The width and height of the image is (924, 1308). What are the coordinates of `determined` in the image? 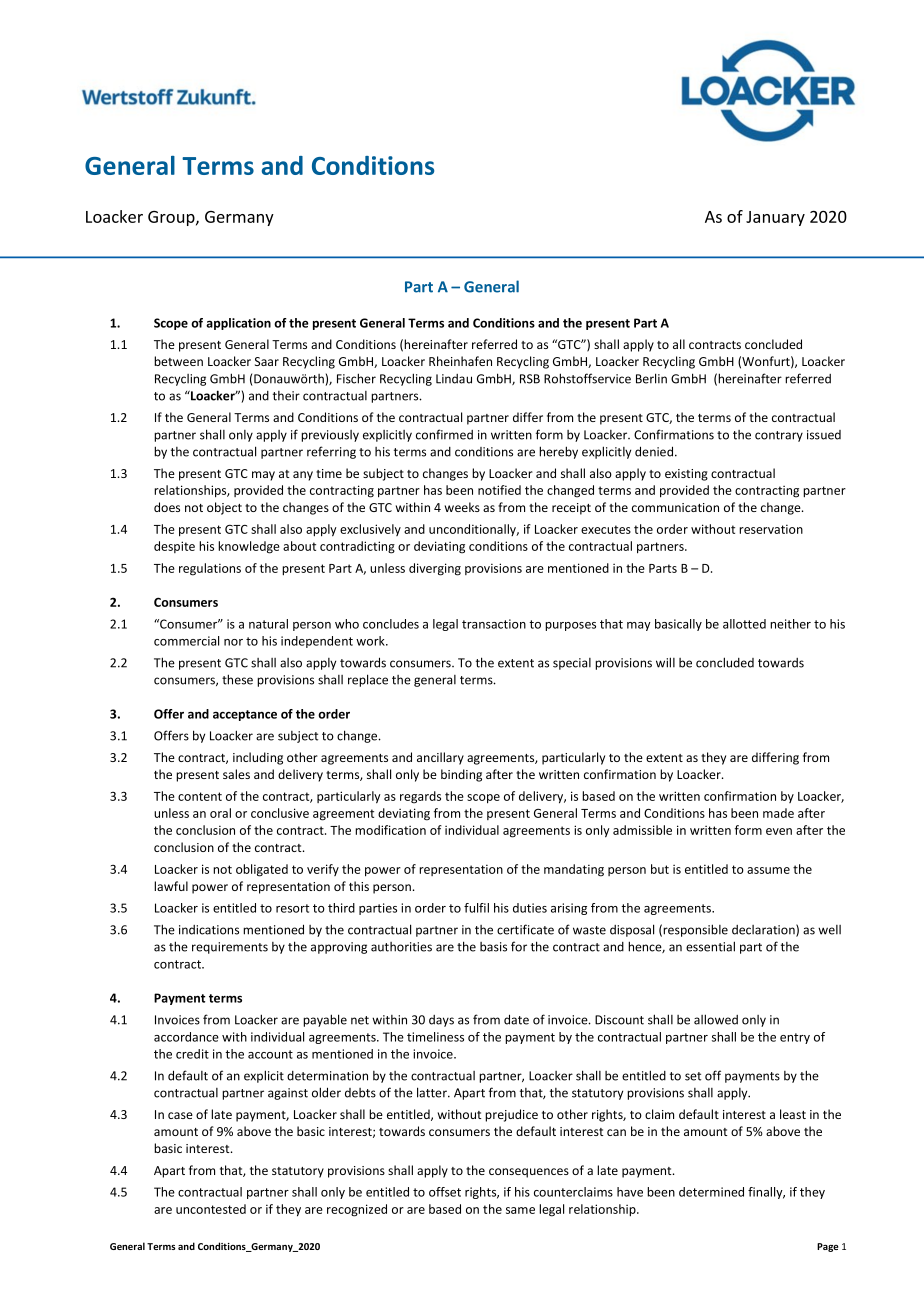 It's located at (711, 1192).
